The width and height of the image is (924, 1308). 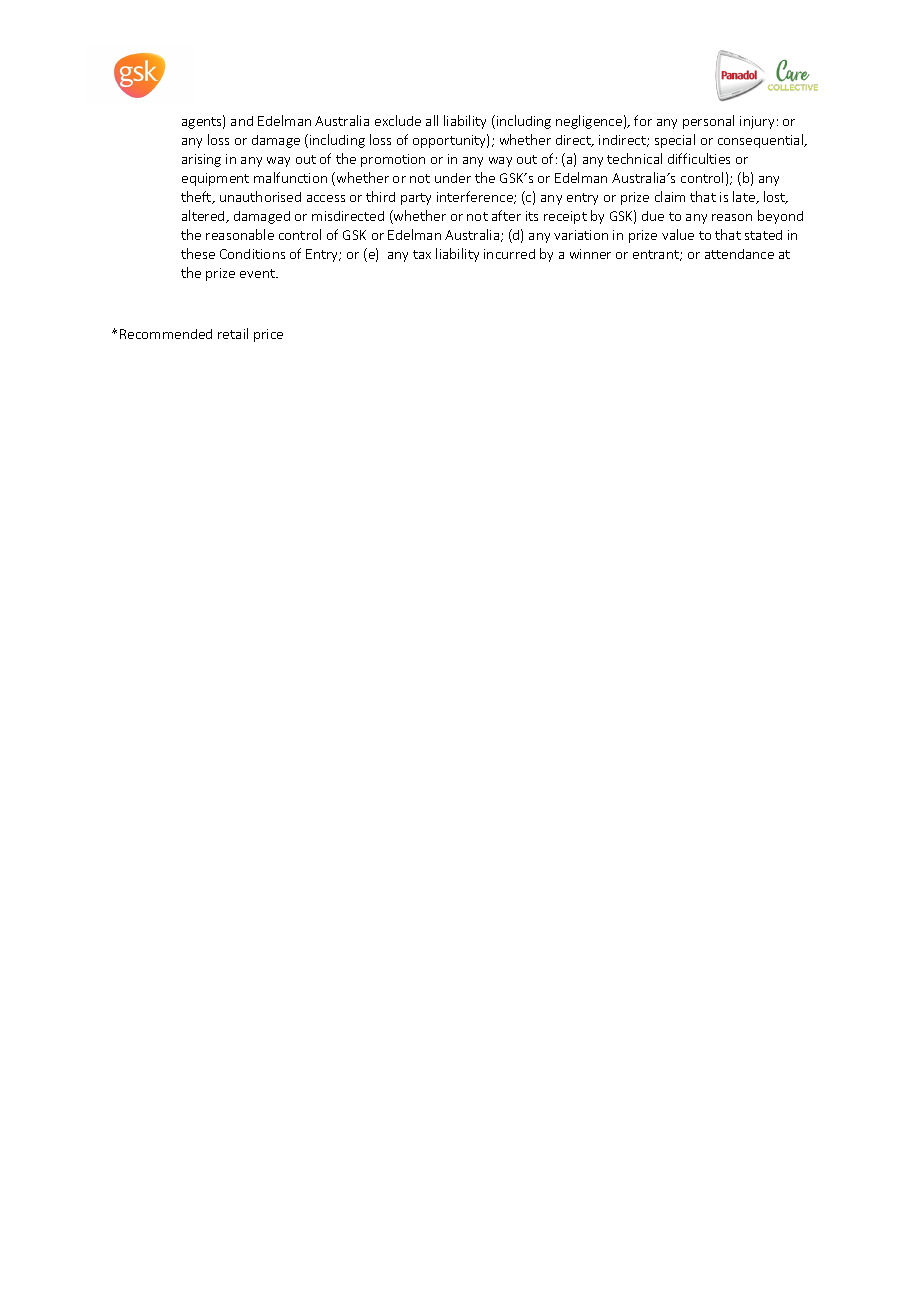 I want to click on equipment, so click(x=215, y=179).
